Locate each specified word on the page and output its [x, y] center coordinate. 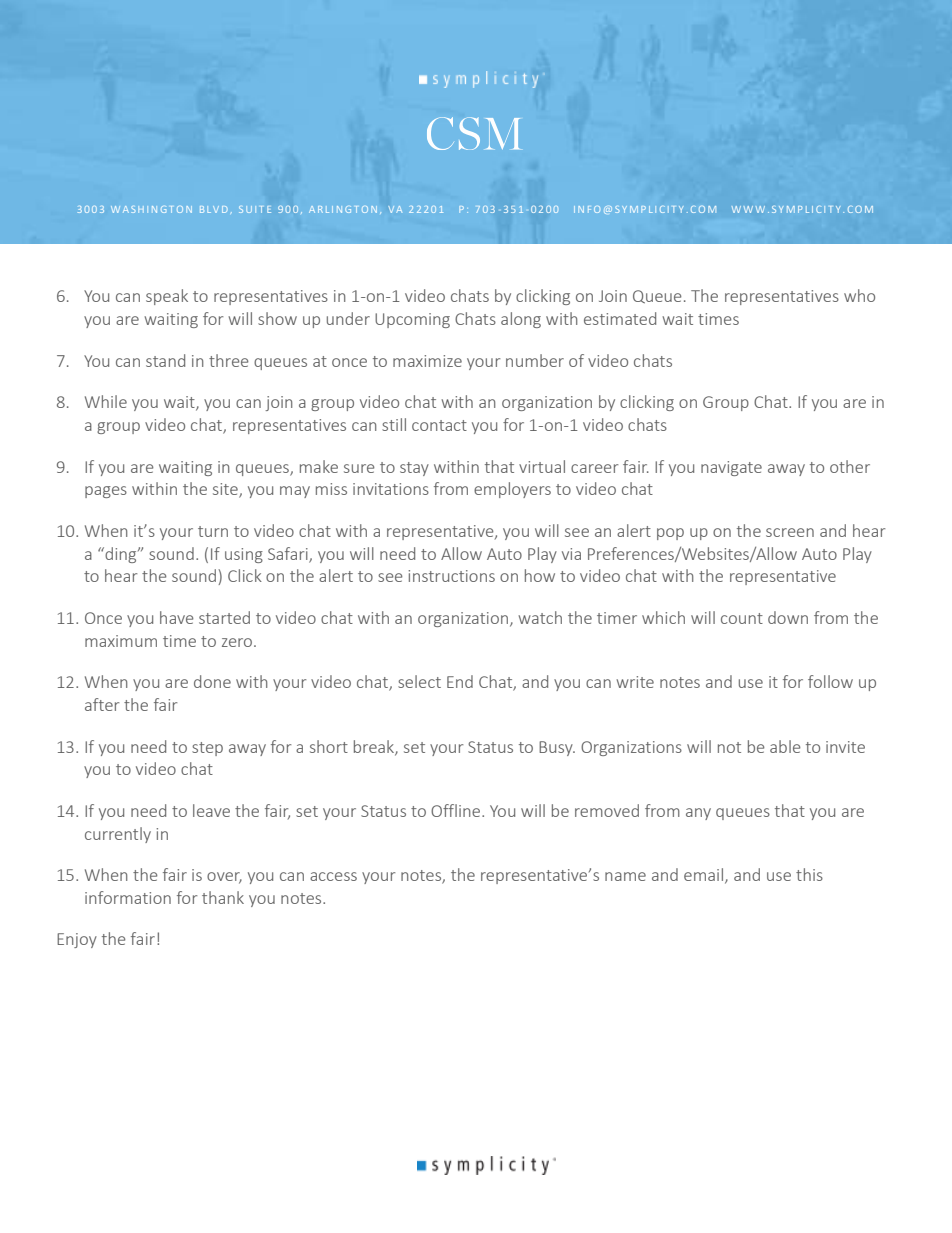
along [521, 320]
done [212, 681]
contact [439, 425]
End [460, 681]
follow [830, 681]
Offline [457, 810]
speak [167, 297]
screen [790, 532]
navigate [731, 468]
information [128, 897]
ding [121, 555]
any [698, 814]
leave [211, 810]
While [106, 401]
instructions [451, 576]
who [859, 295]
